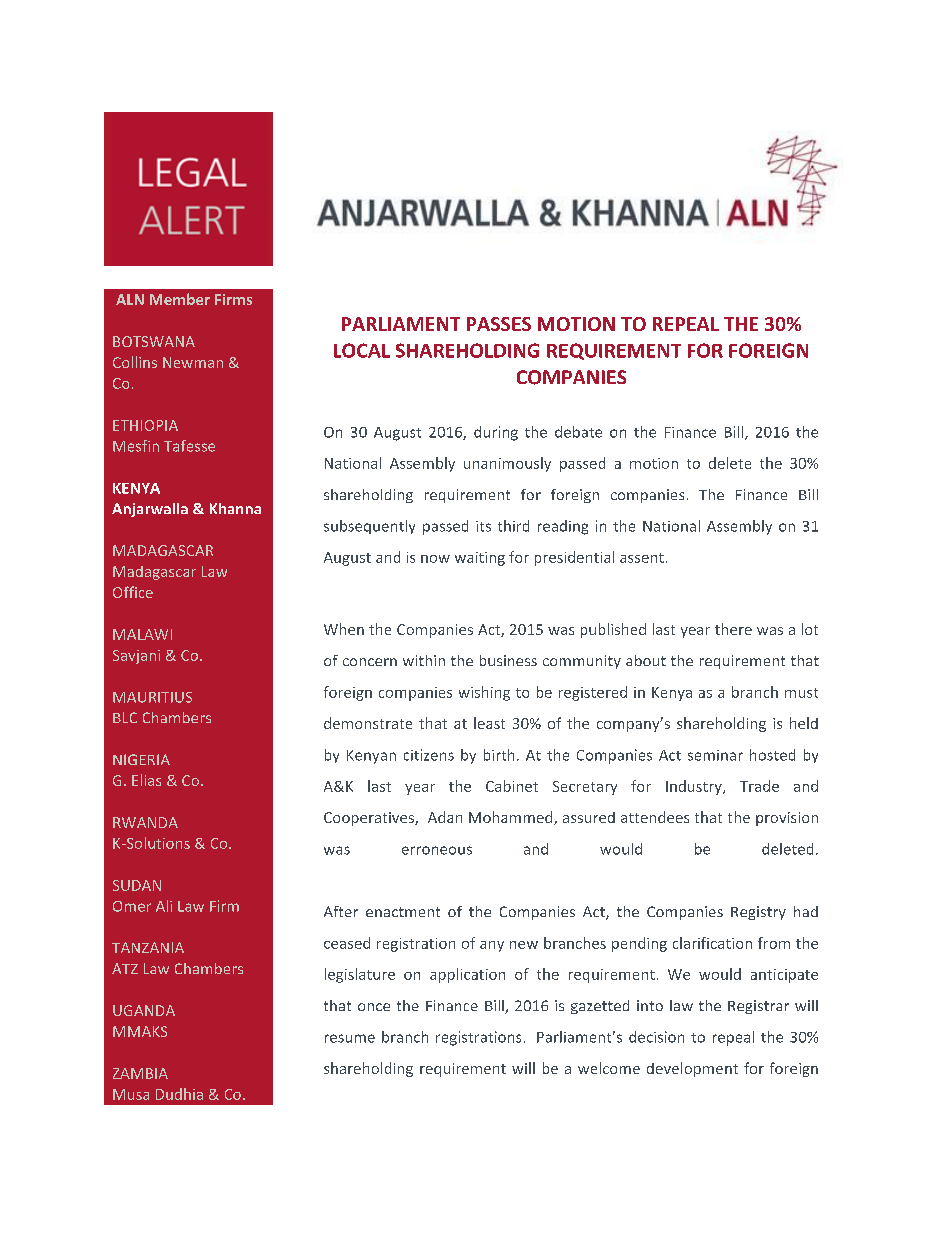 The image size is (952, 1233). I want to click on its, so click(483, 526).
